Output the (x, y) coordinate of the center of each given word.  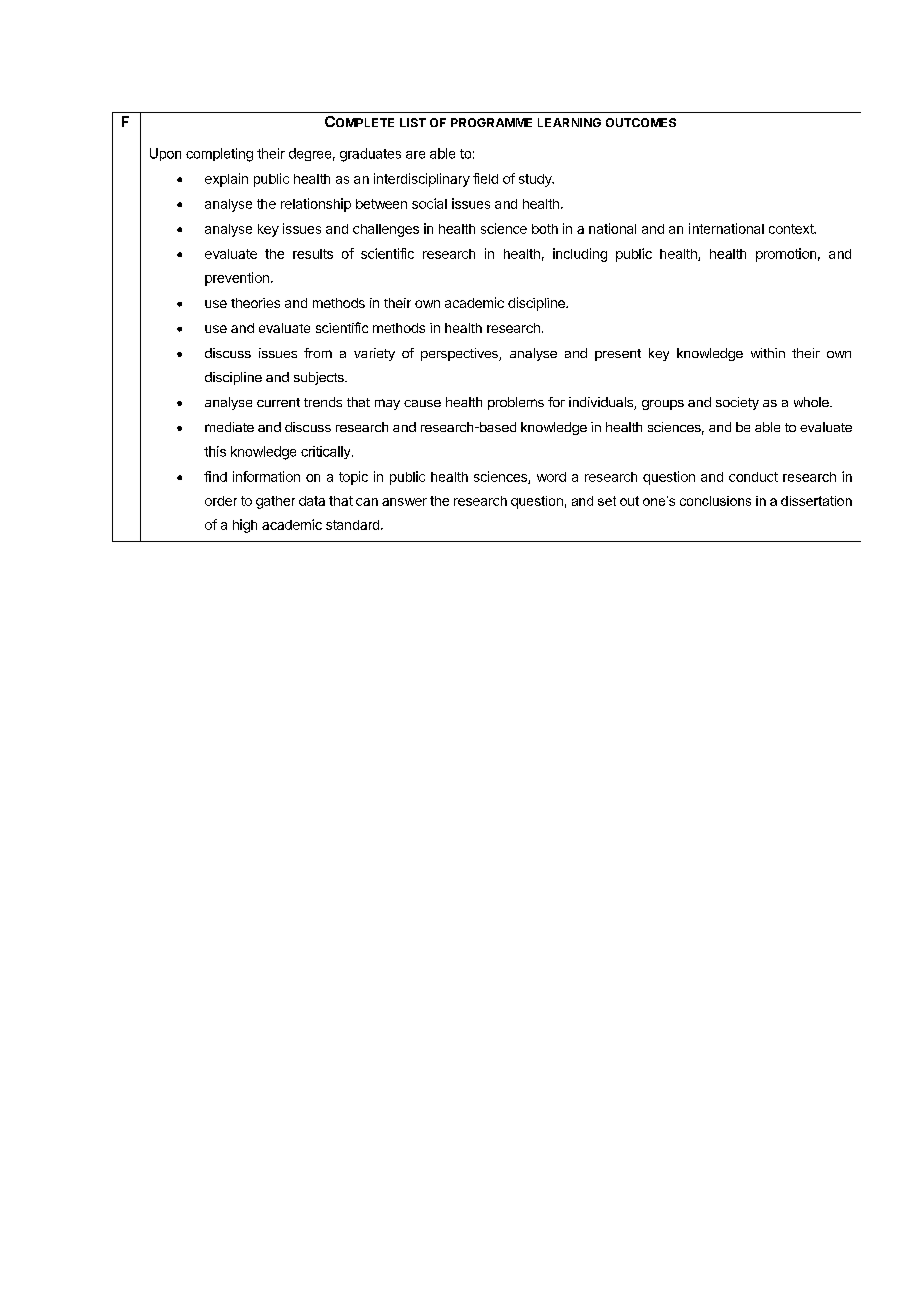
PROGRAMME (491, 122)
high (245, 526)
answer (404, 502)
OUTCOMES (641, 122)
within (768, 353)
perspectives (460, 354)
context (792, 229)
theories (255, 303)
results (313, 254)
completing (219, 155)
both (545, 229)
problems (516, 403)
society (737, 403)
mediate (229, 427)
